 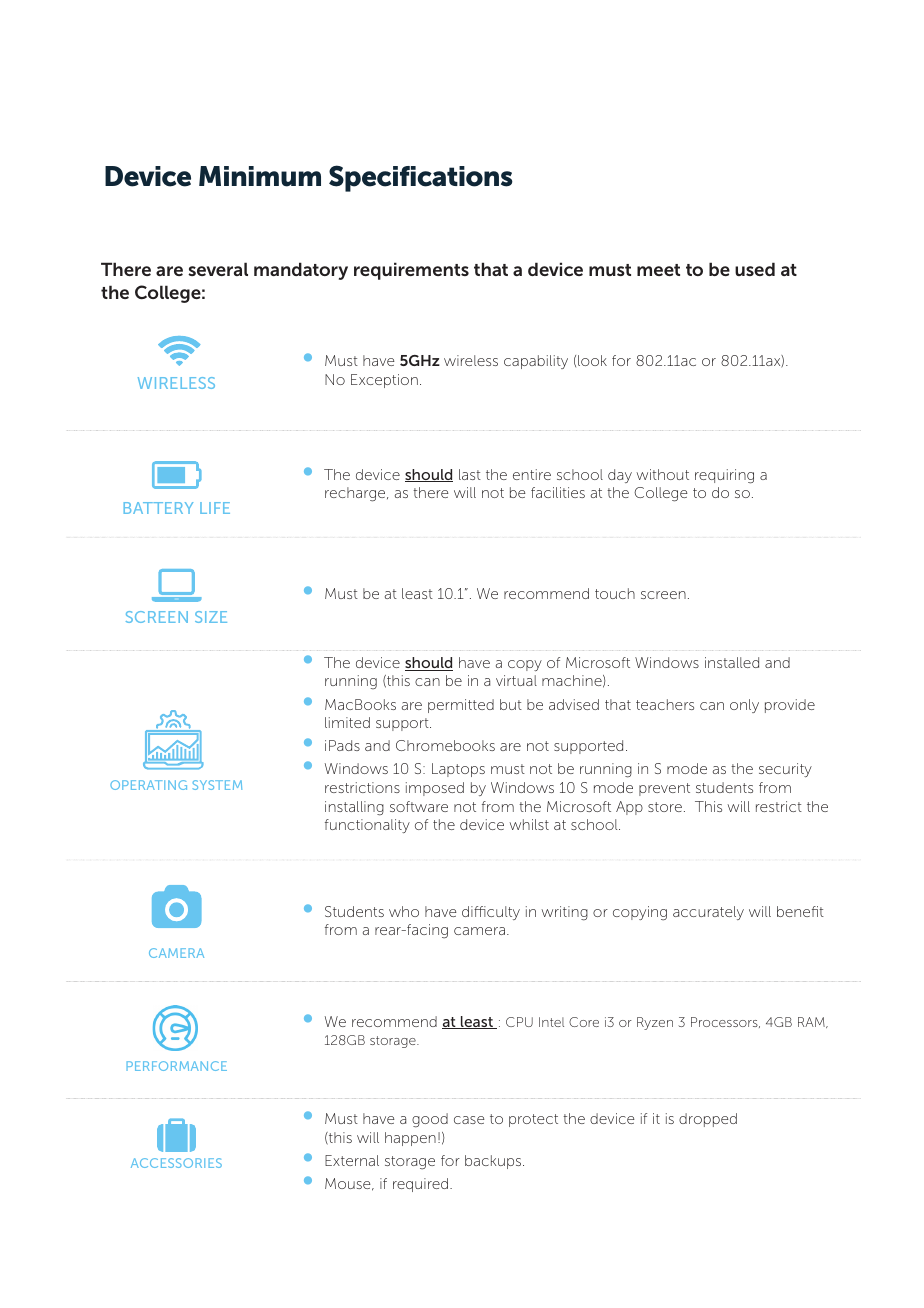 What do you see at coordinates (494, 1162) in the screenshot?
I see `backups` at bounding box center [494, 1162].
